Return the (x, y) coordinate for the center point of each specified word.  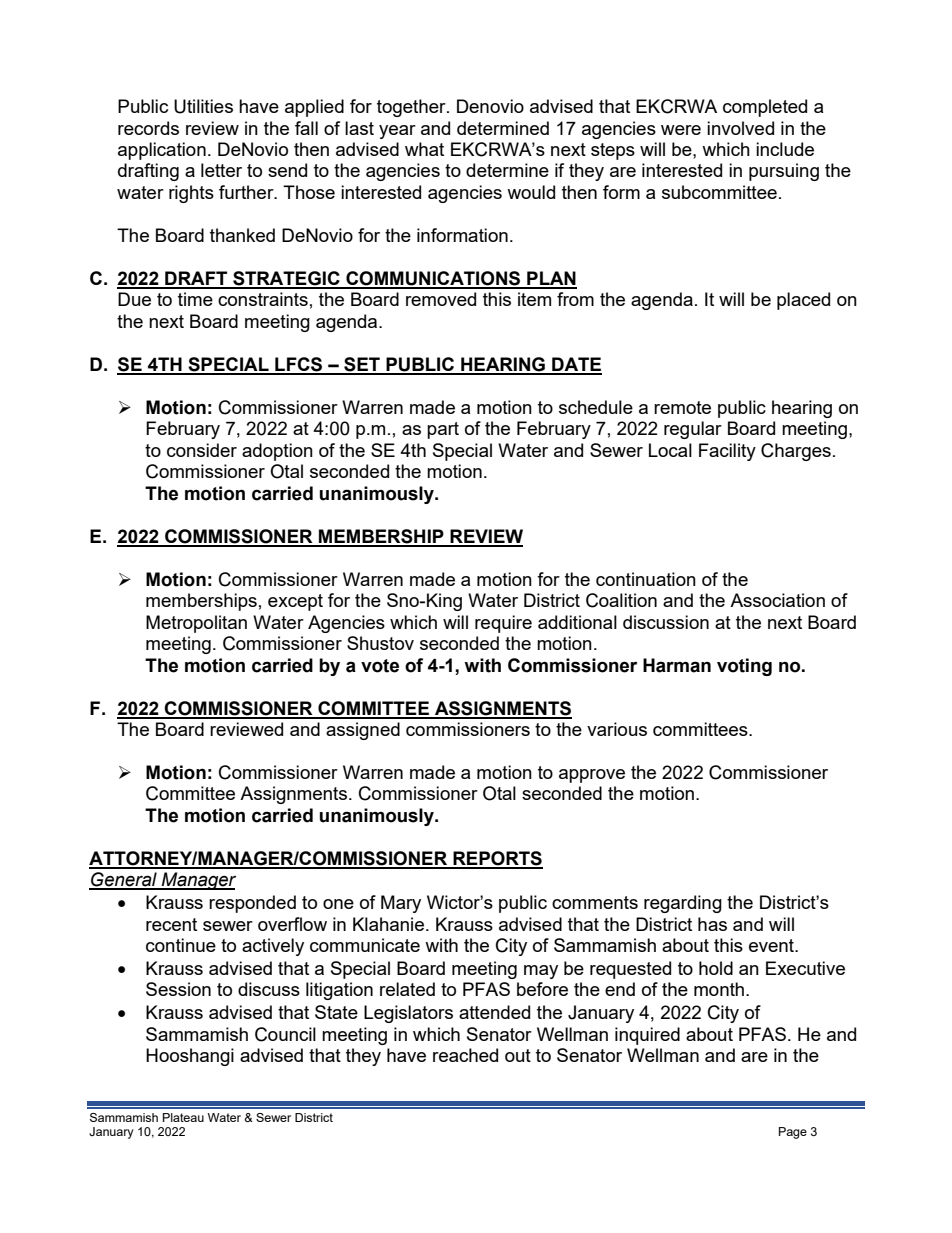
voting (744, 667)
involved (740, 128)
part (443, 430)
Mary (401, 904)
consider (202, 450)
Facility (727, 452)
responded (252, 904)
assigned (363, 731)
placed (803, 301)
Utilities (203, 106)
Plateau (183, 1117)
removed (441, 299)
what (424, 149)
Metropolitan (196, 624)
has (712, 924)
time (195, 299)
